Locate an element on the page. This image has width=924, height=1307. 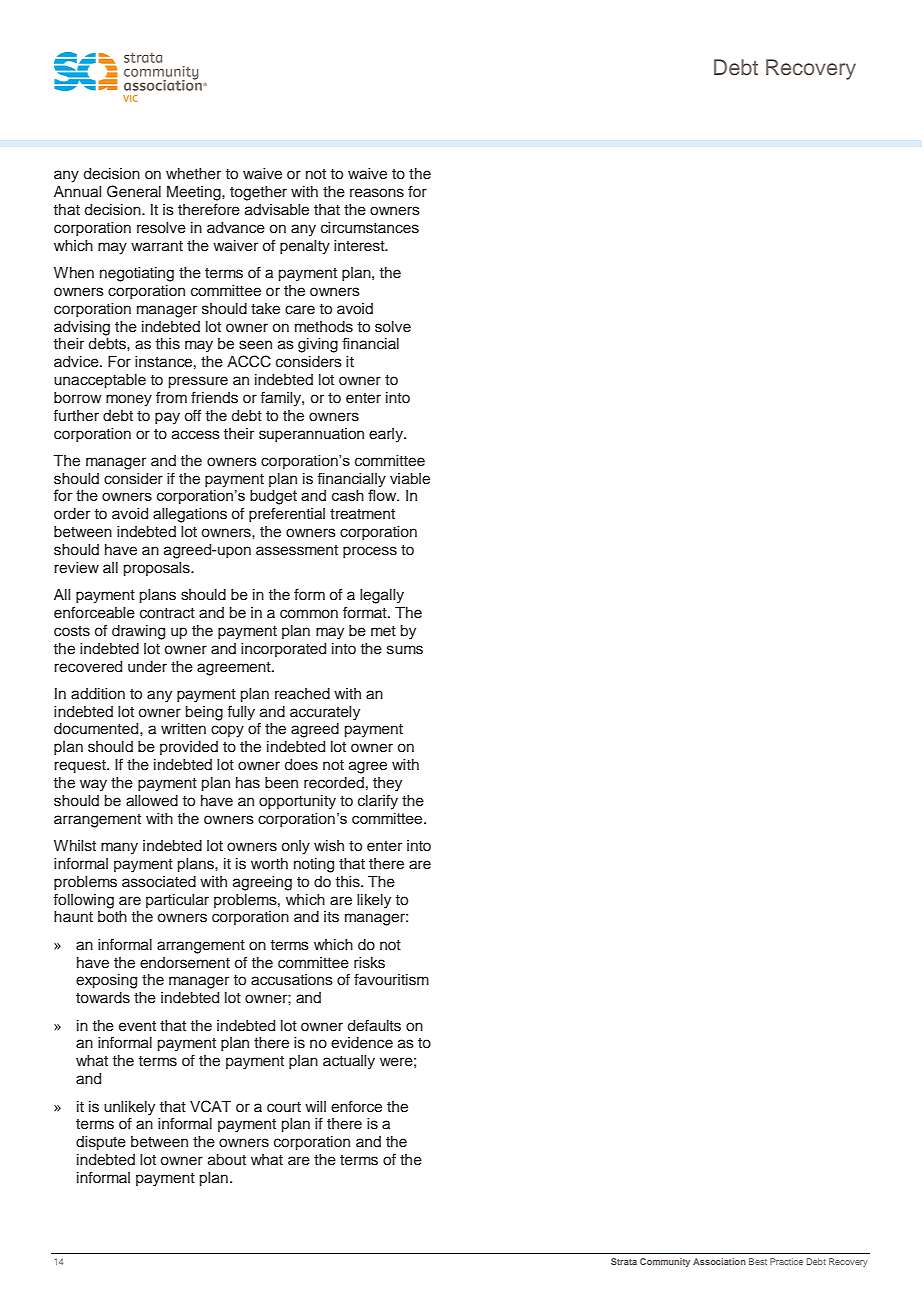
process is located at coordinates (370, 552).
